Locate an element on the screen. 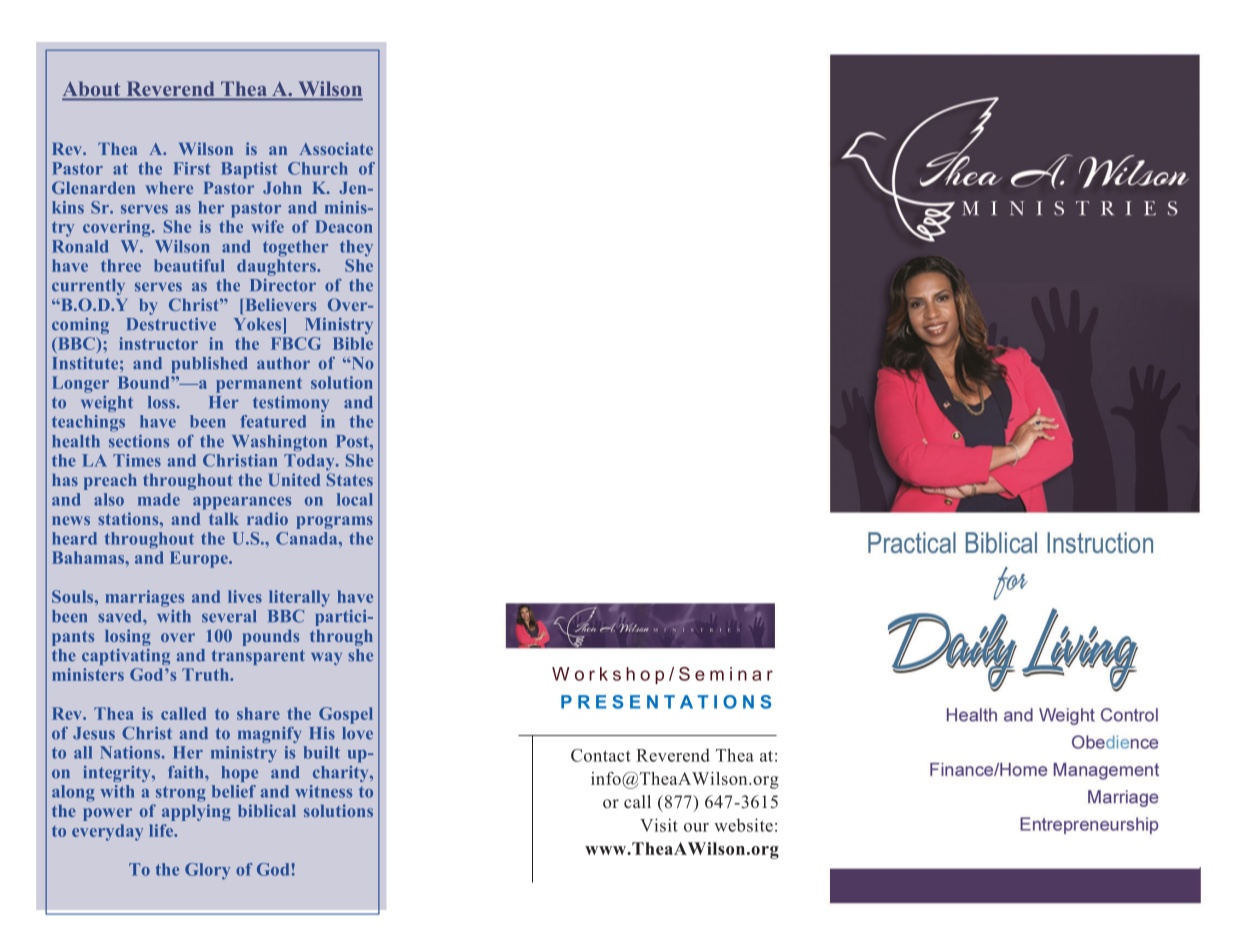  where is located at coordinates (169, 188).
